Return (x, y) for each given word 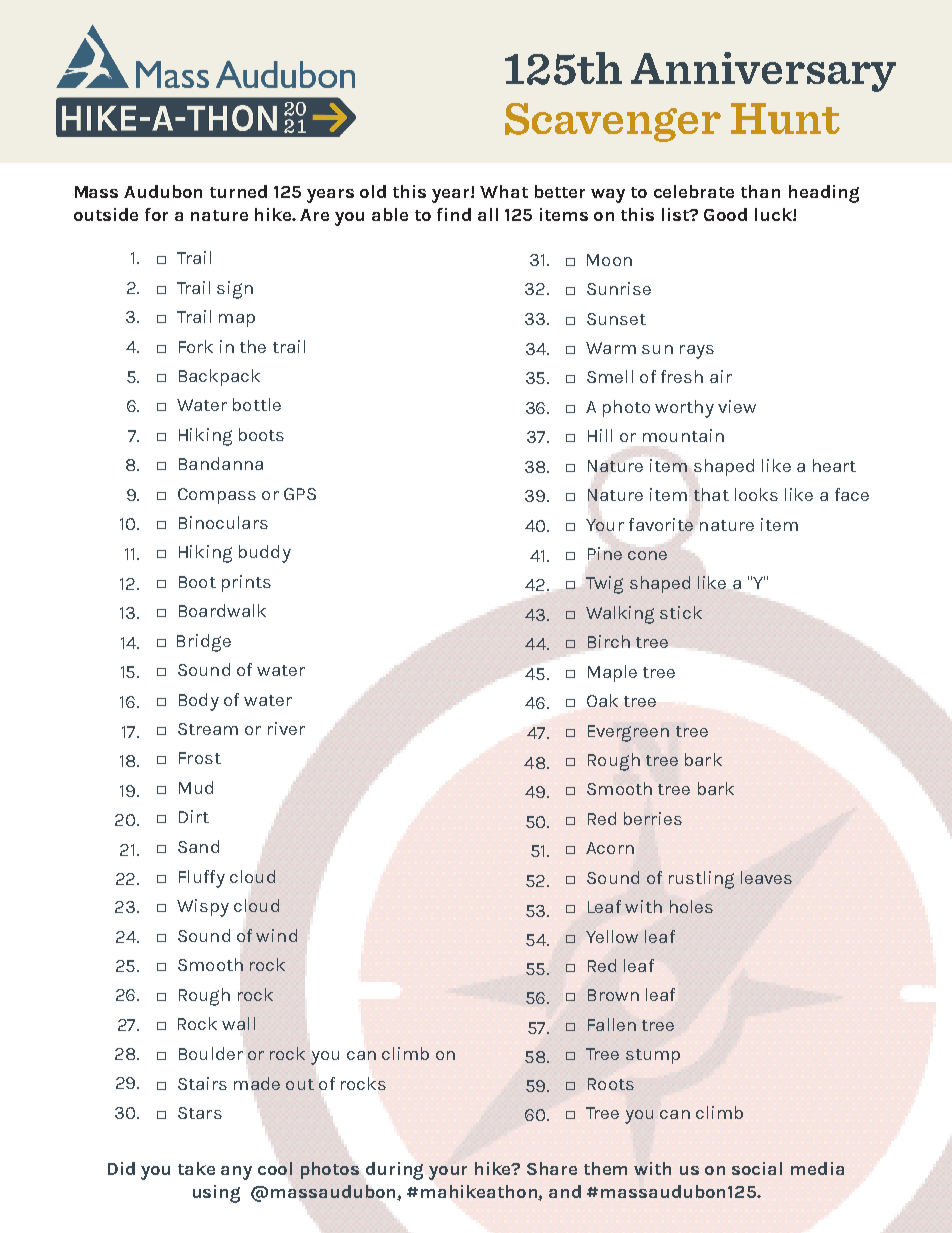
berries (653, 818)
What (504, 191)
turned (238, 191)
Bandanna (221, 463)
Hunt (785, 118)
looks (756, 494)
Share (552, 1168)
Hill (600, 435)
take (196, 1168)
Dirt (194, 816)
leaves (766, 877)
